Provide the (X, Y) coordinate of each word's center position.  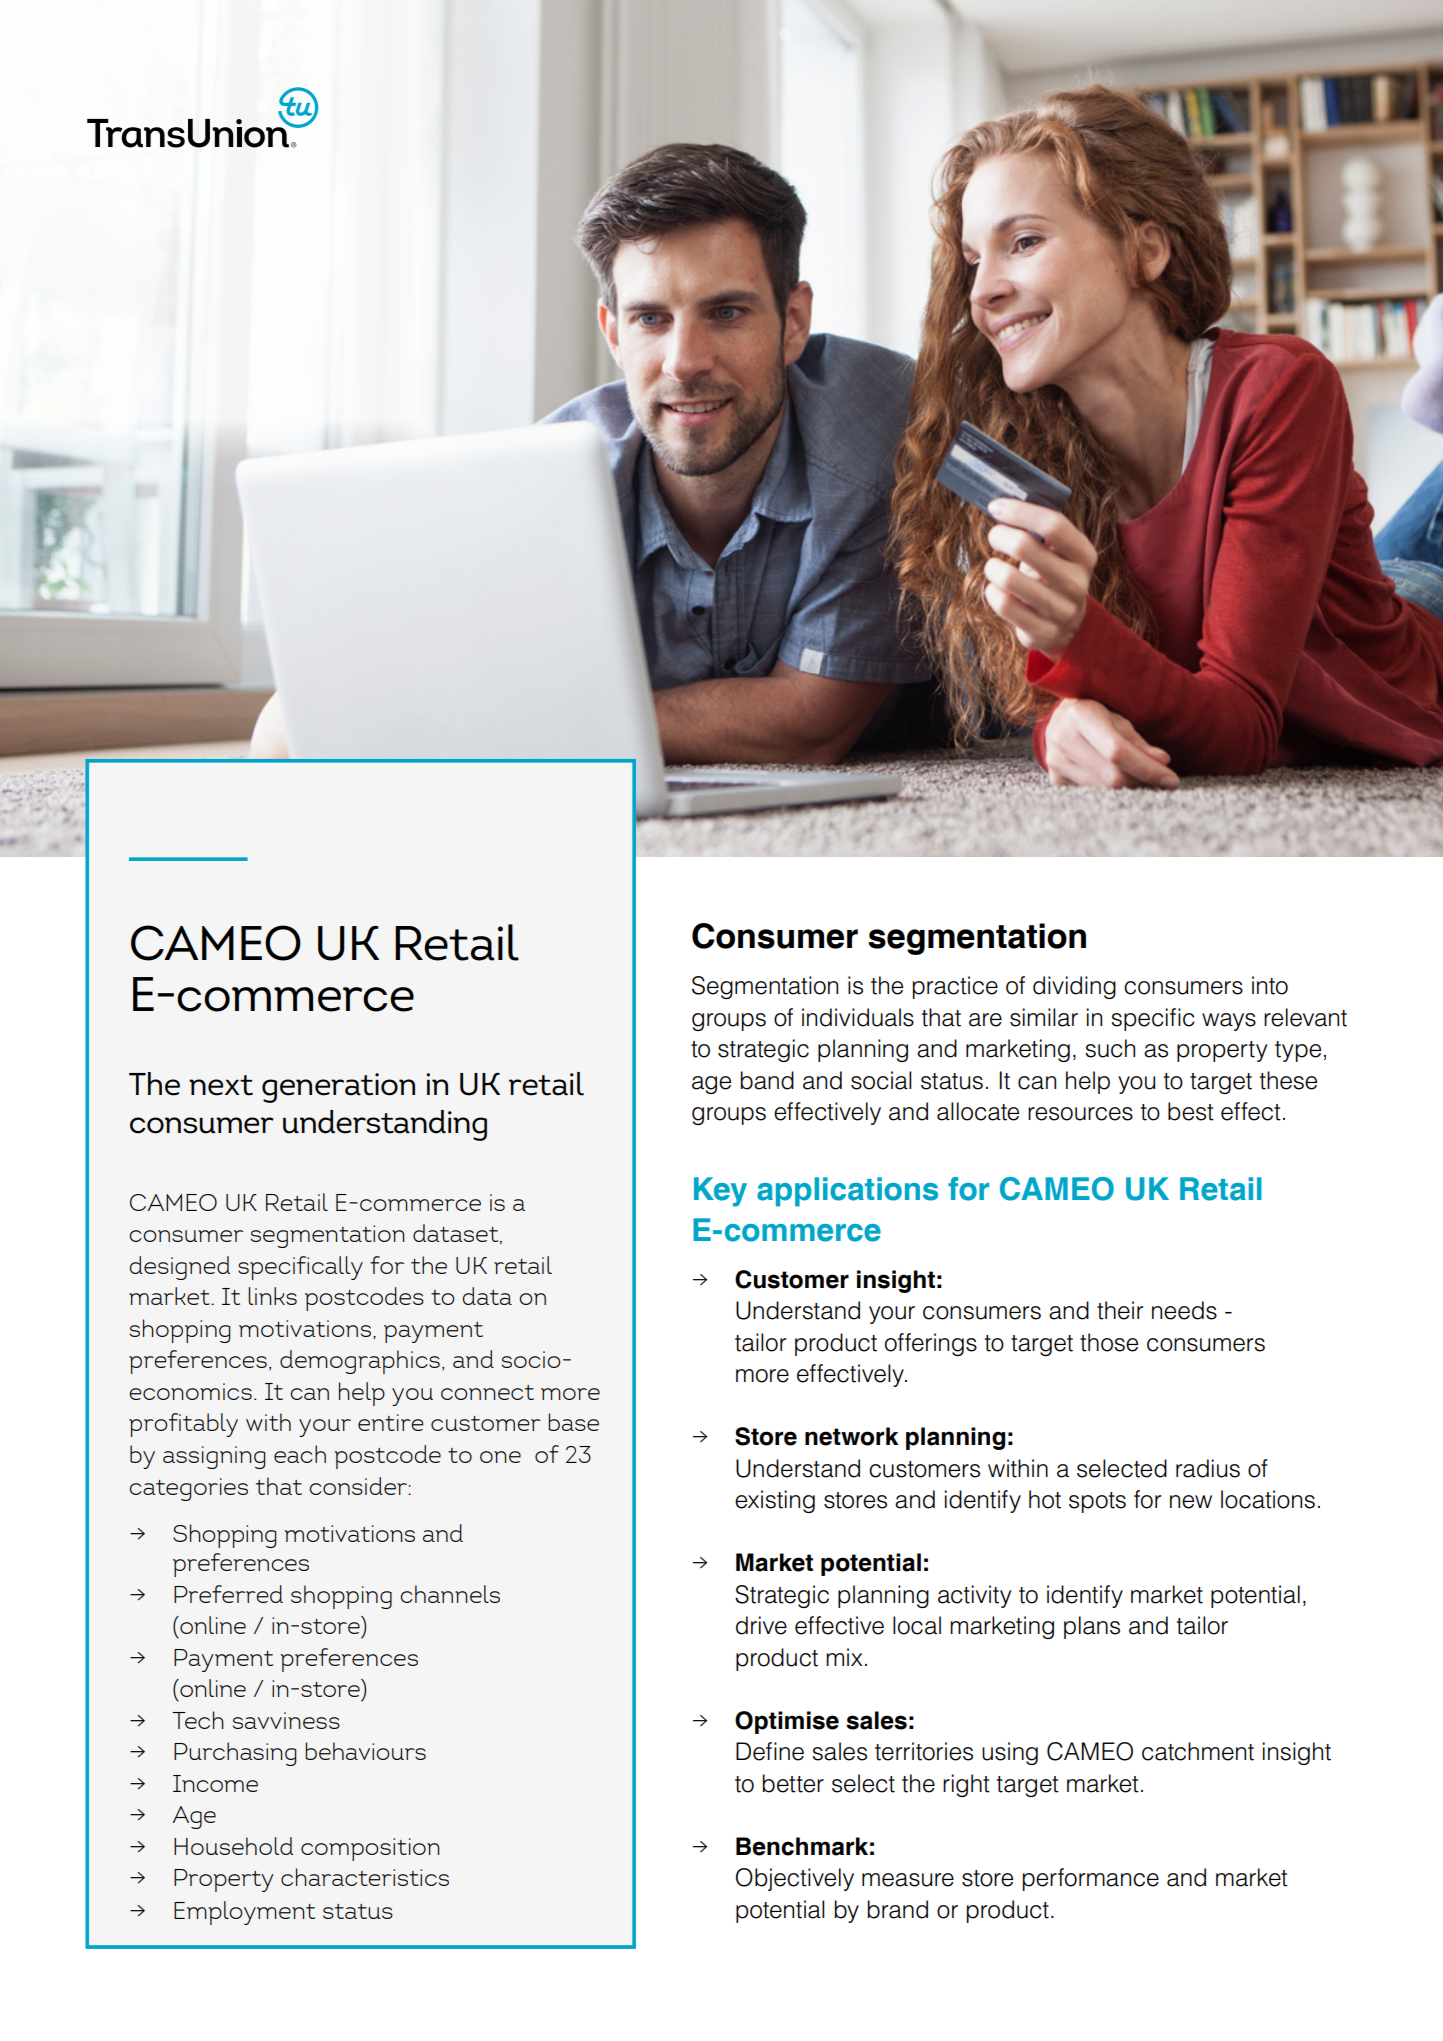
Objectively (795, 1879)
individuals (858, 1017)
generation (338, 1088)
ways (1229, 1022)
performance (1090, 1879)
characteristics (365, 1877)
